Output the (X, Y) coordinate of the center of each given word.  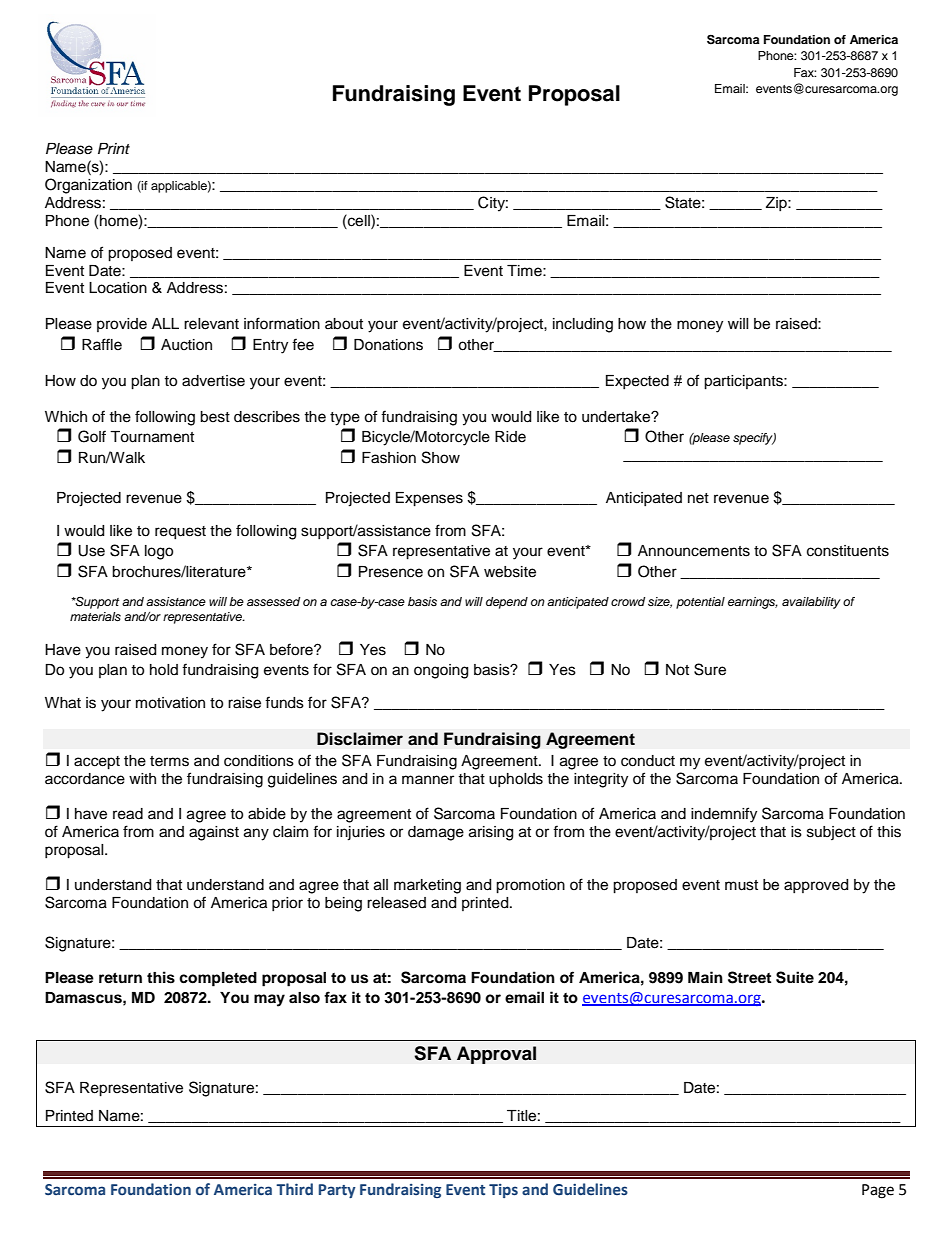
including (583, 325)
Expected (637, 382)
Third (294, 1189)
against (214, 833)
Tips (503, 1191)
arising (491, 833)
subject (831, 833)
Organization (88, 186)
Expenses (429, 499)
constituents (848, 551)
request (180, 533)
